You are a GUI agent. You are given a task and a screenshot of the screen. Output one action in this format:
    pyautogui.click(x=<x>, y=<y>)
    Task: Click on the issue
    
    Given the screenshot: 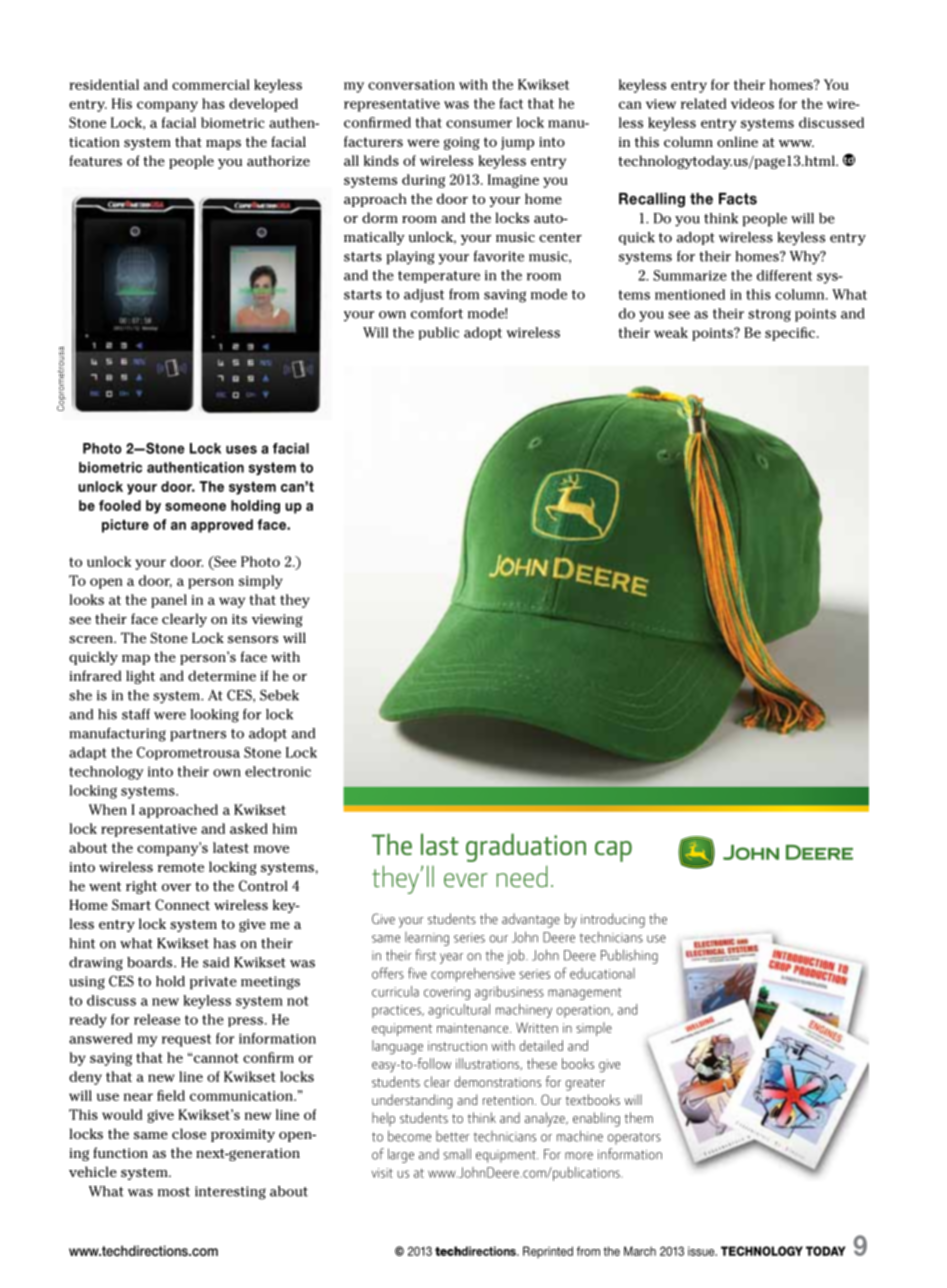 What is the action you would take?
    pyautogui.click(x=702, y=1251)
